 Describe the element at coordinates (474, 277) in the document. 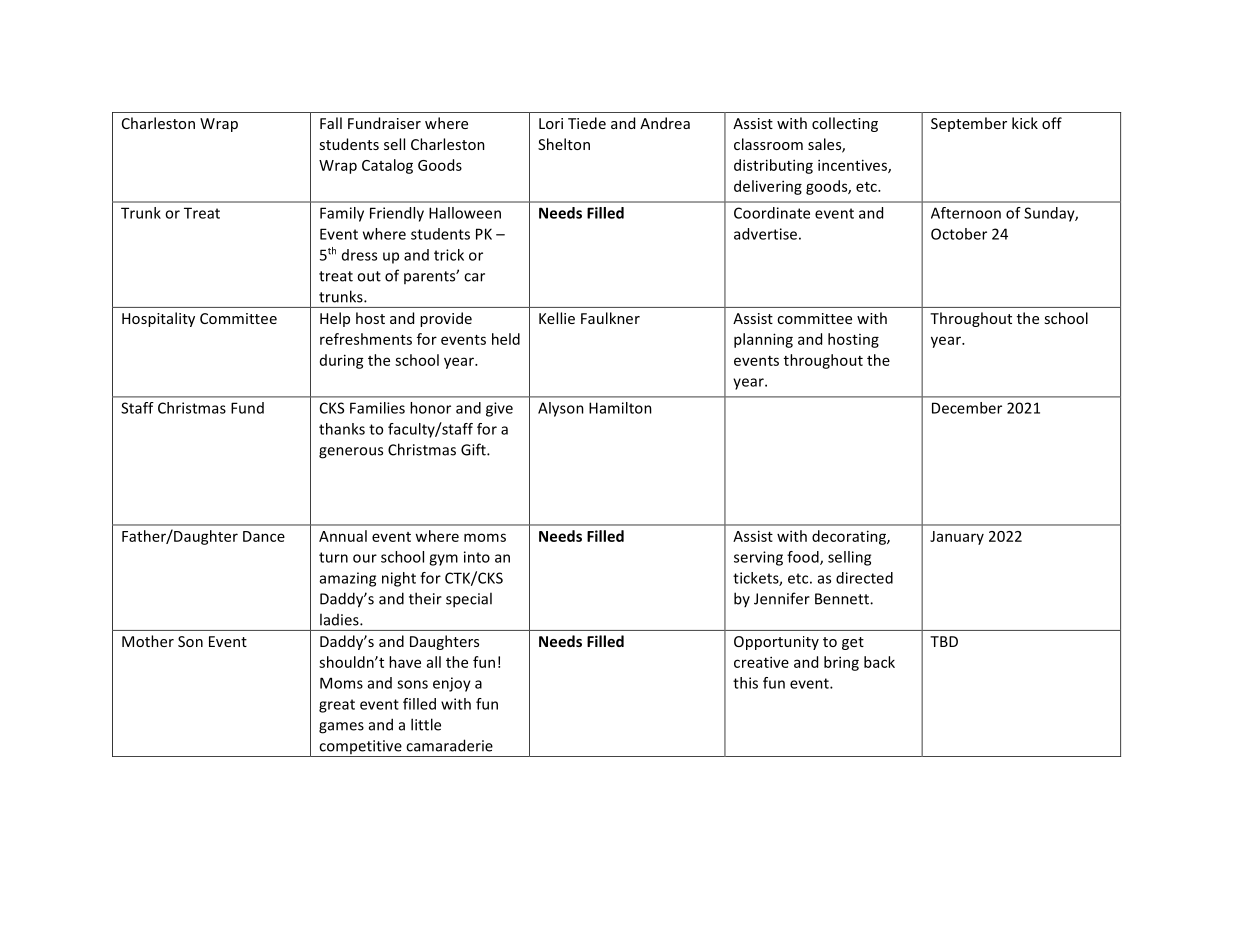

I see `car` at that location.
